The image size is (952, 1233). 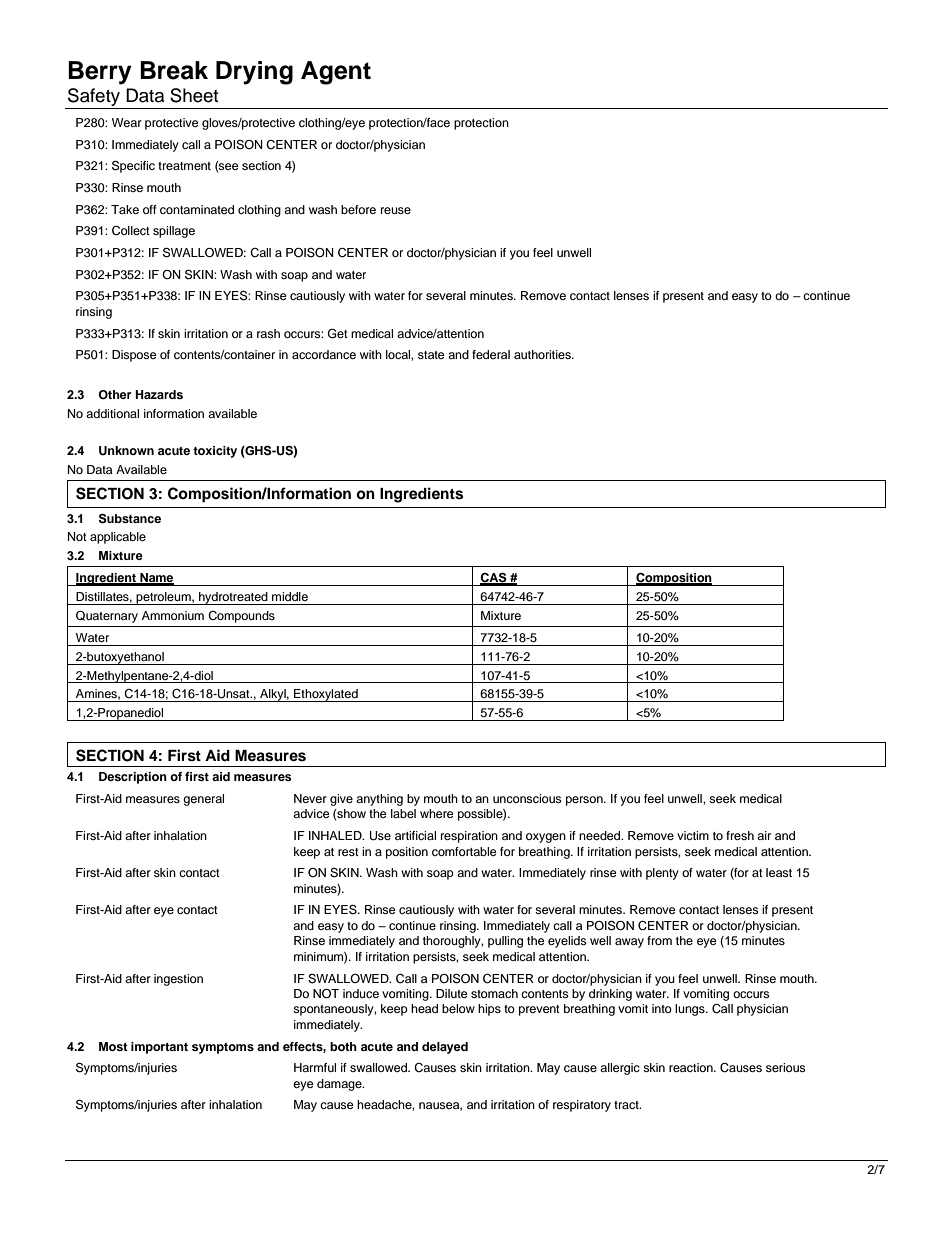 I want to click on CAS, so click(x=494, y=578).
